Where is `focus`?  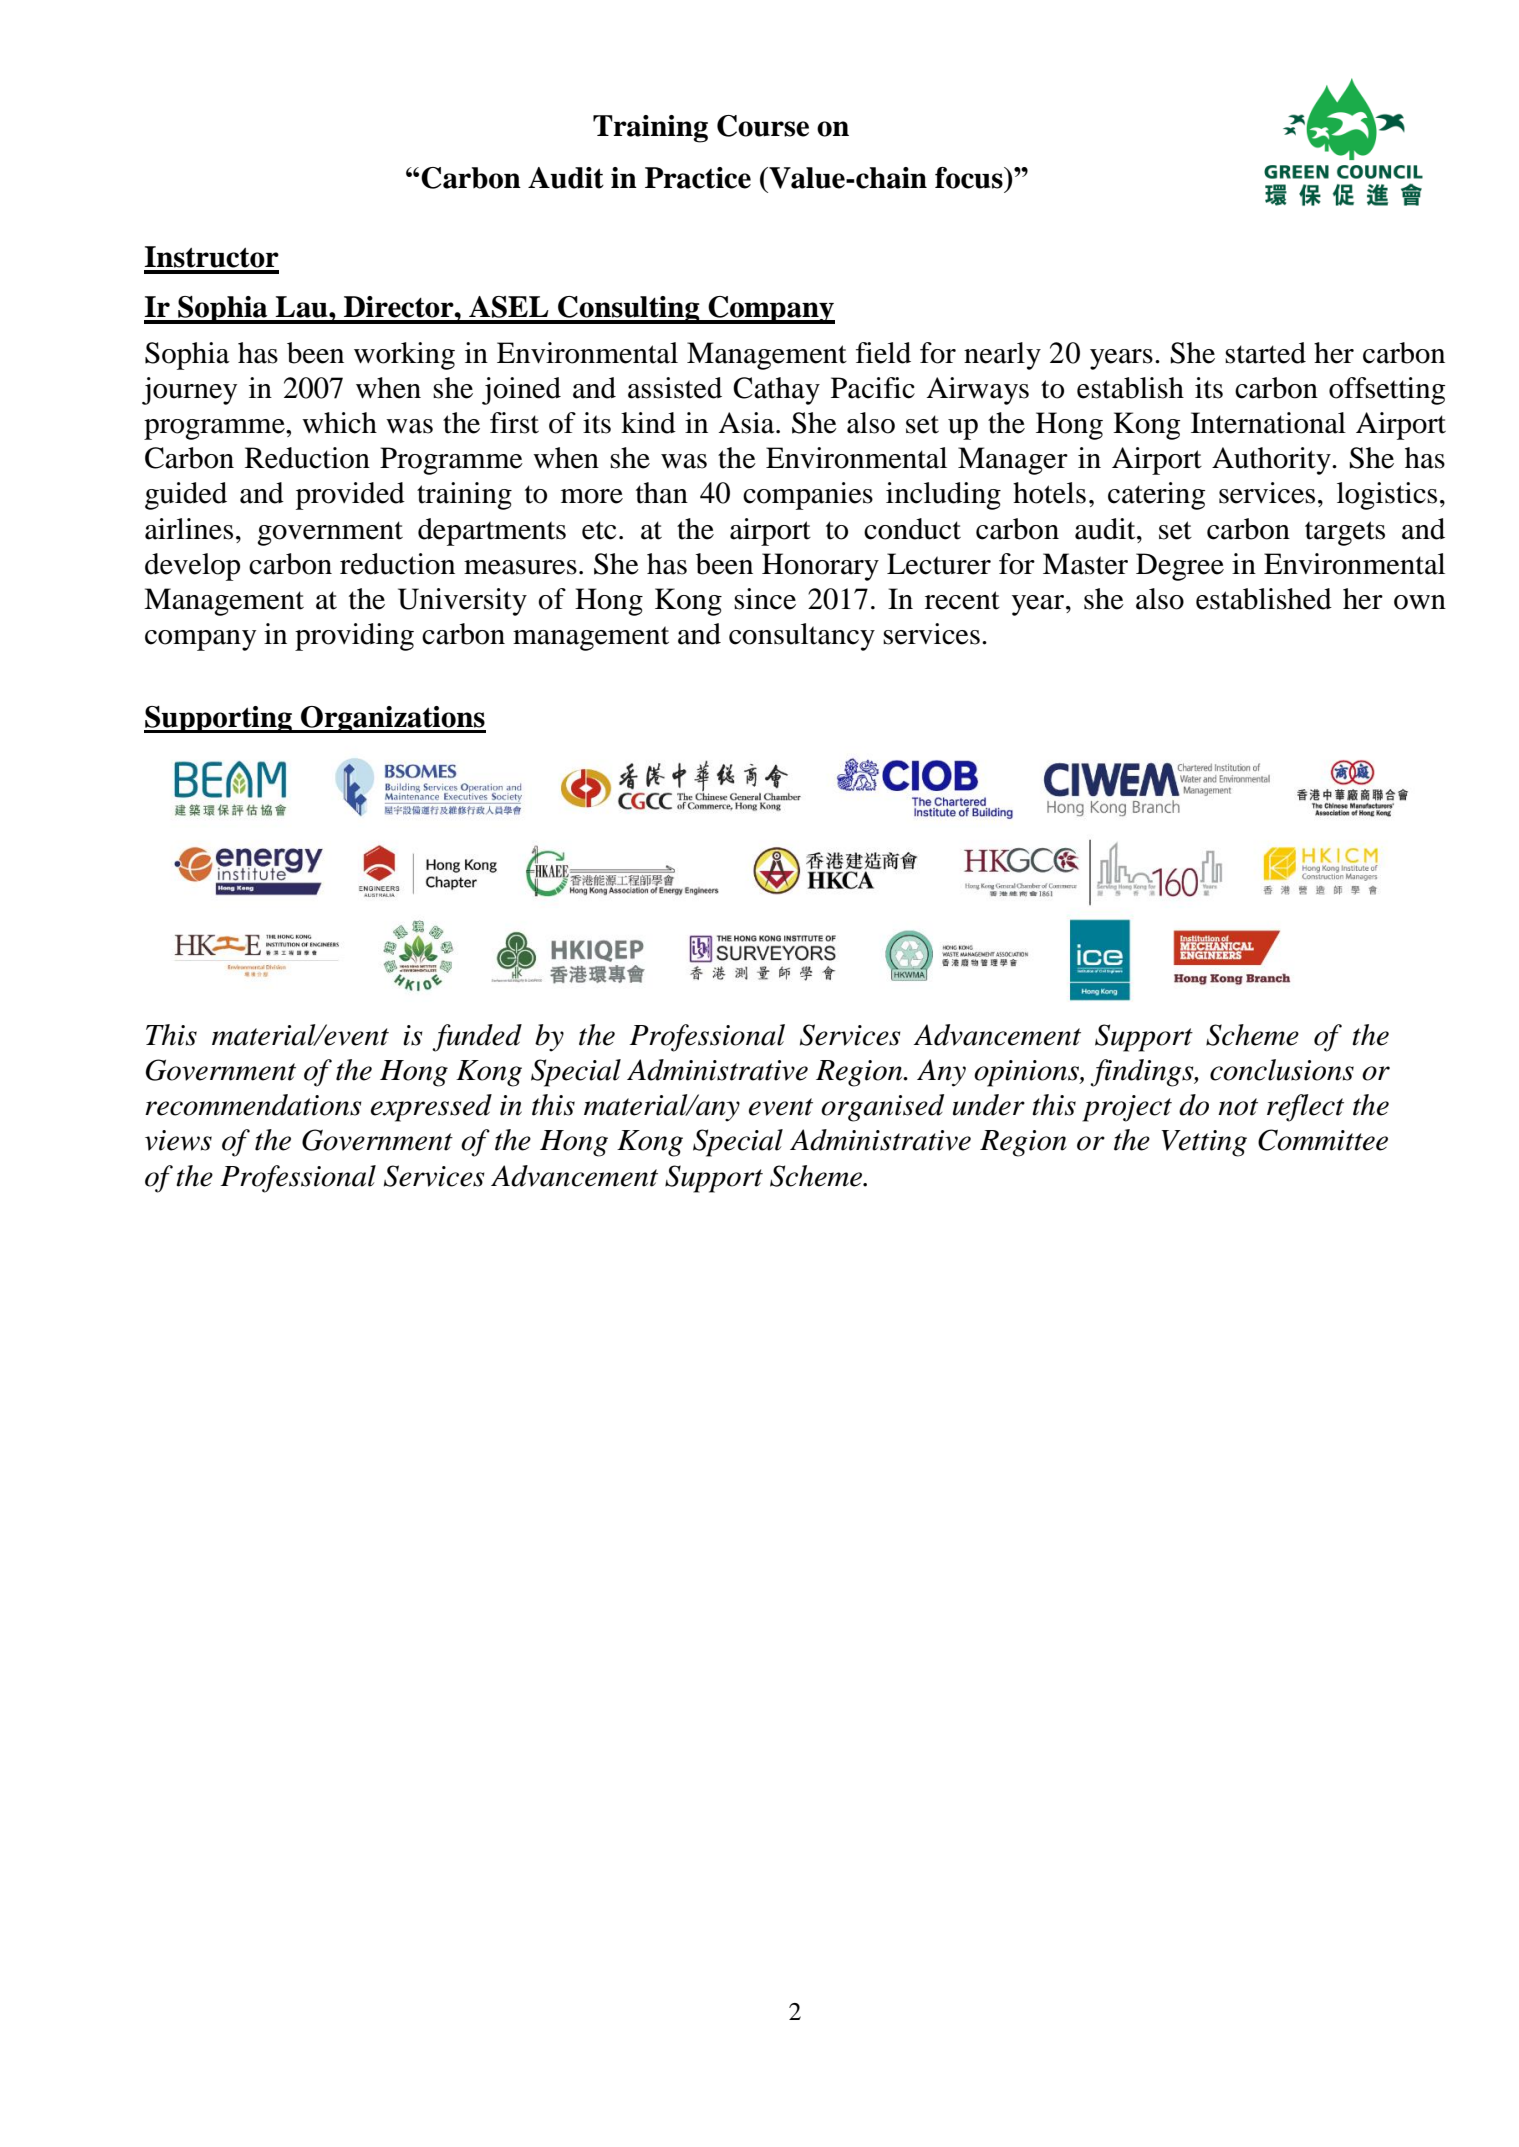
focus is located at coordinates (970, 178).
